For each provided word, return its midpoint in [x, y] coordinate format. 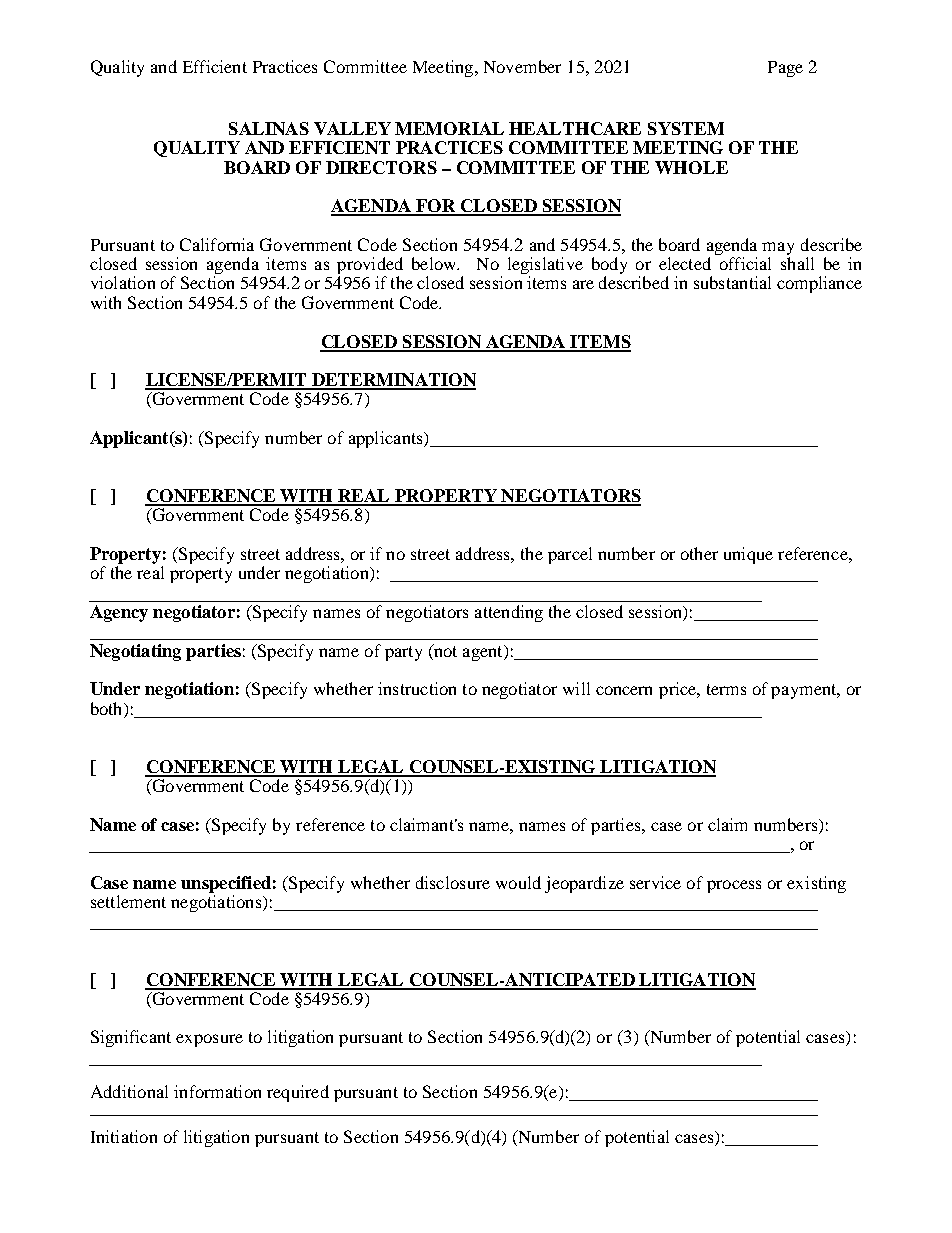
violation [123, 282]
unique [748, 555]
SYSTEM [686, 128]
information [217, 1091]
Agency [119, 613]
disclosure [453, 882]
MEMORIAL [449, 128]
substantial [732, 282]
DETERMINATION [393, 381]
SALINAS [269, 128]
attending [509, 613]
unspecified [226, 884]
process [734, 886]
